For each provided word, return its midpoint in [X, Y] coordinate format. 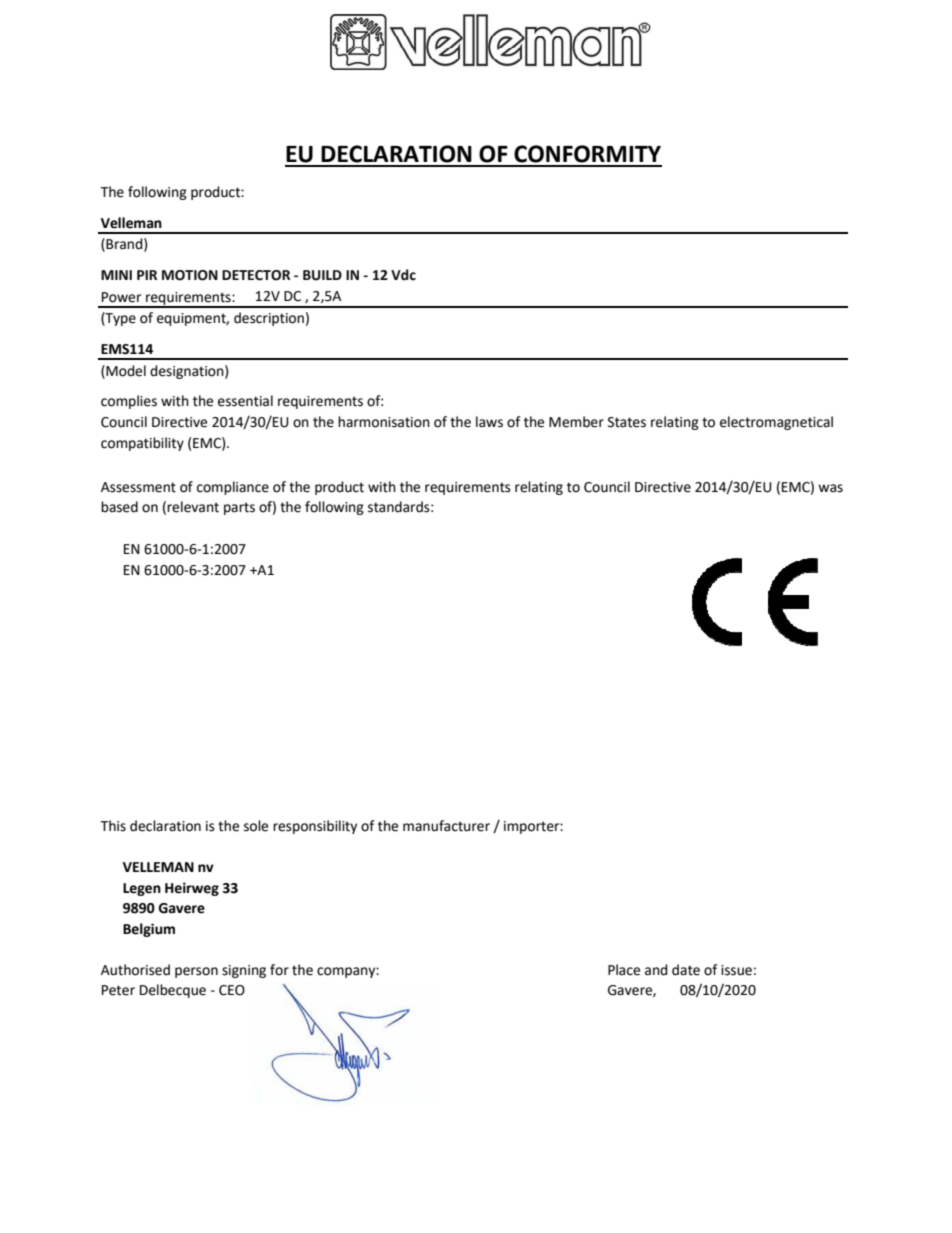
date [686, 970]
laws [489, 422]
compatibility [142, 444]
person [196, 972]
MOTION [190, 275]
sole [256, 826]
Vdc [403, 275]
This [113, 826]
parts [239, 508]
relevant [193, 507]
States [627, 422]
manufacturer [446, 826]
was [830, 488]
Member [576, 422]
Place [624, 970]
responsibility [315, 827]
